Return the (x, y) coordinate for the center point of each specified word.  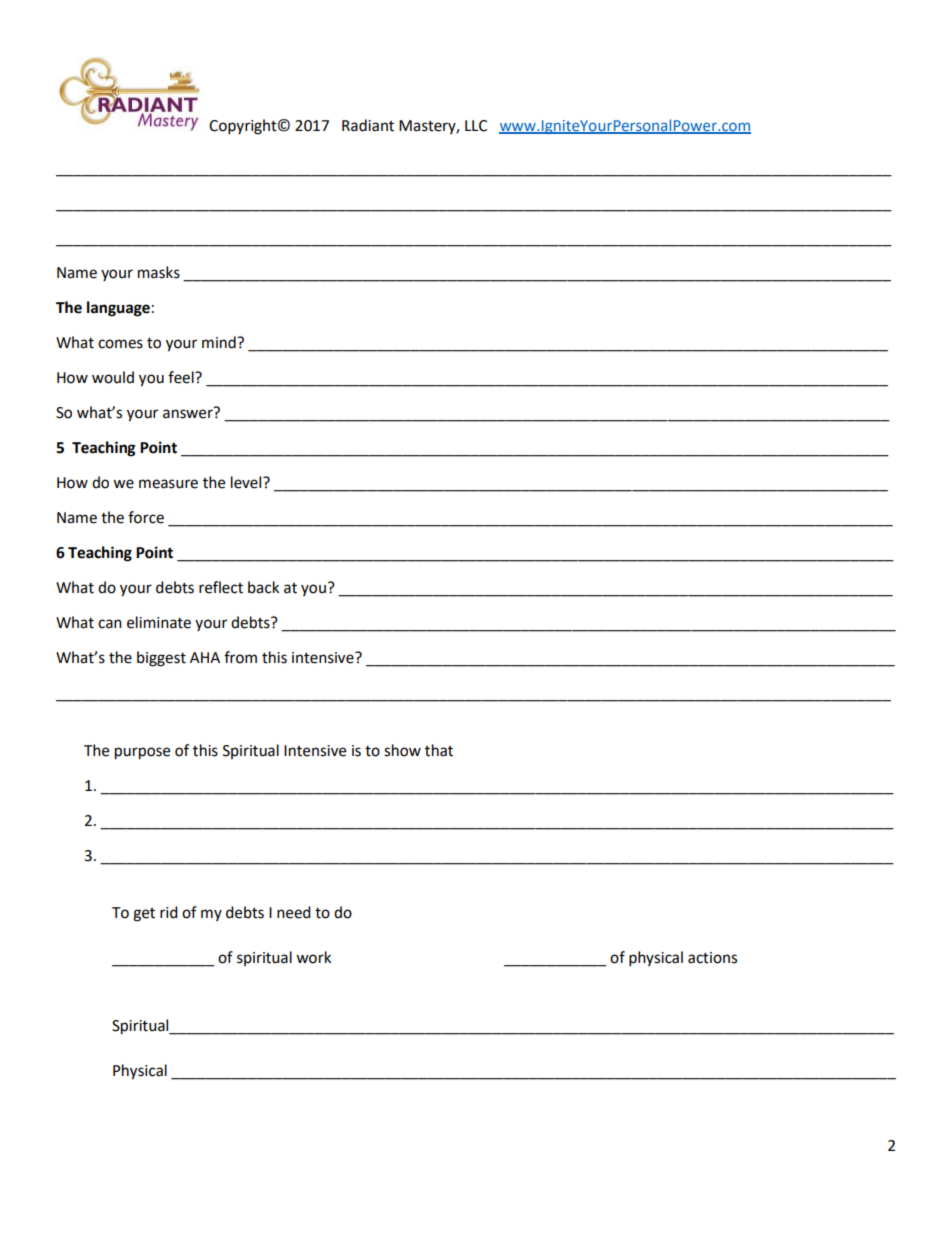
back (263, 587)
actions (712, 958)
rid (169, 912)
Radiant (368, 125)
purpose (142, 753)
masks (159, 272)
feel (182, 377)
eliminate (159, 622)
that (439, 750)
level (247, 482)
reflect (221, 587)
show (402, 750)
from (240, 657)
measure (168, 484)
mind (220, 342)
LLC (476, 126)
